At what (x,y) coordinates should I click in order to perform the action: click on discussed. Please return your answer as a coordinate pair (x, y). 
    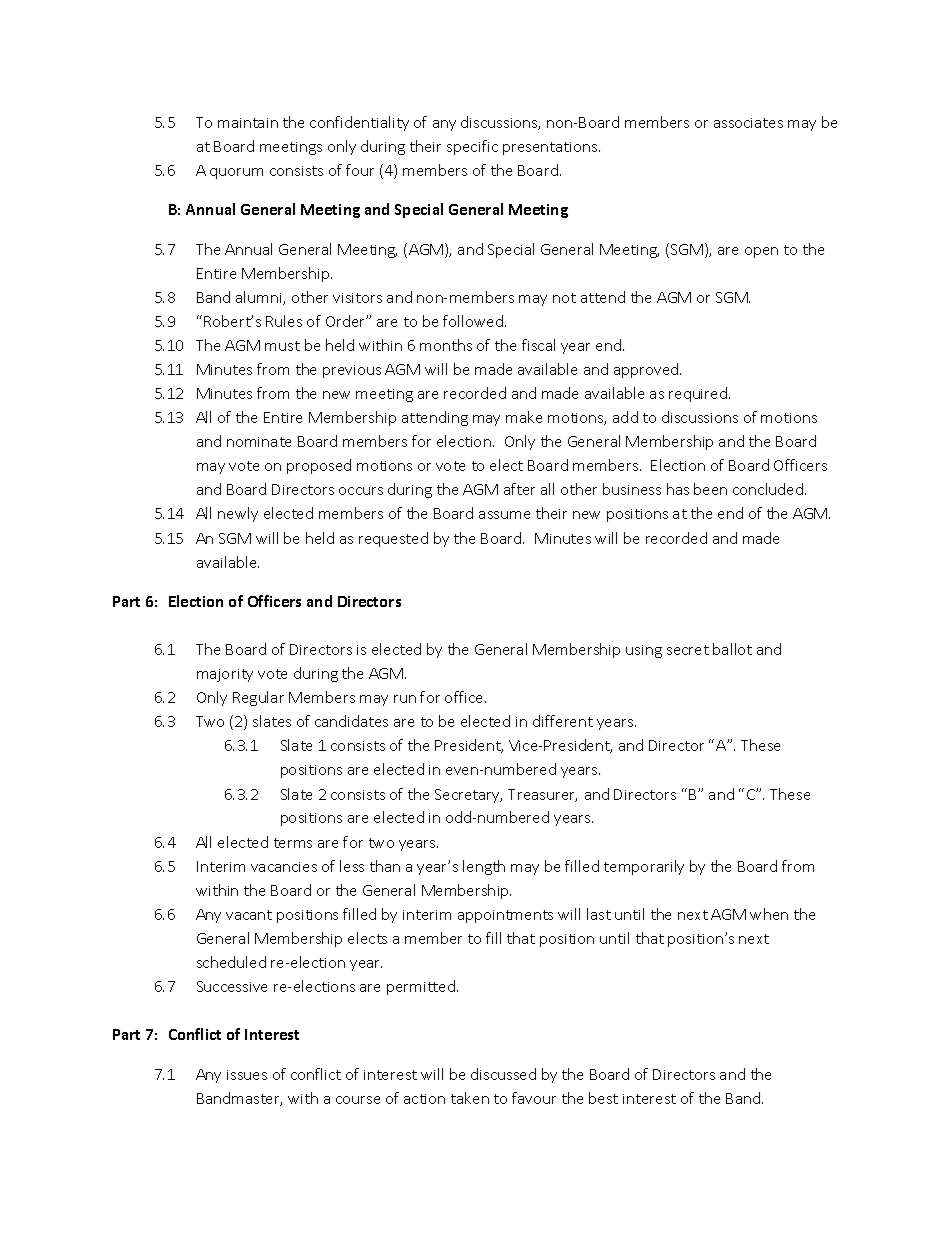
    Looking at the image, I should click on (503, 1074).
